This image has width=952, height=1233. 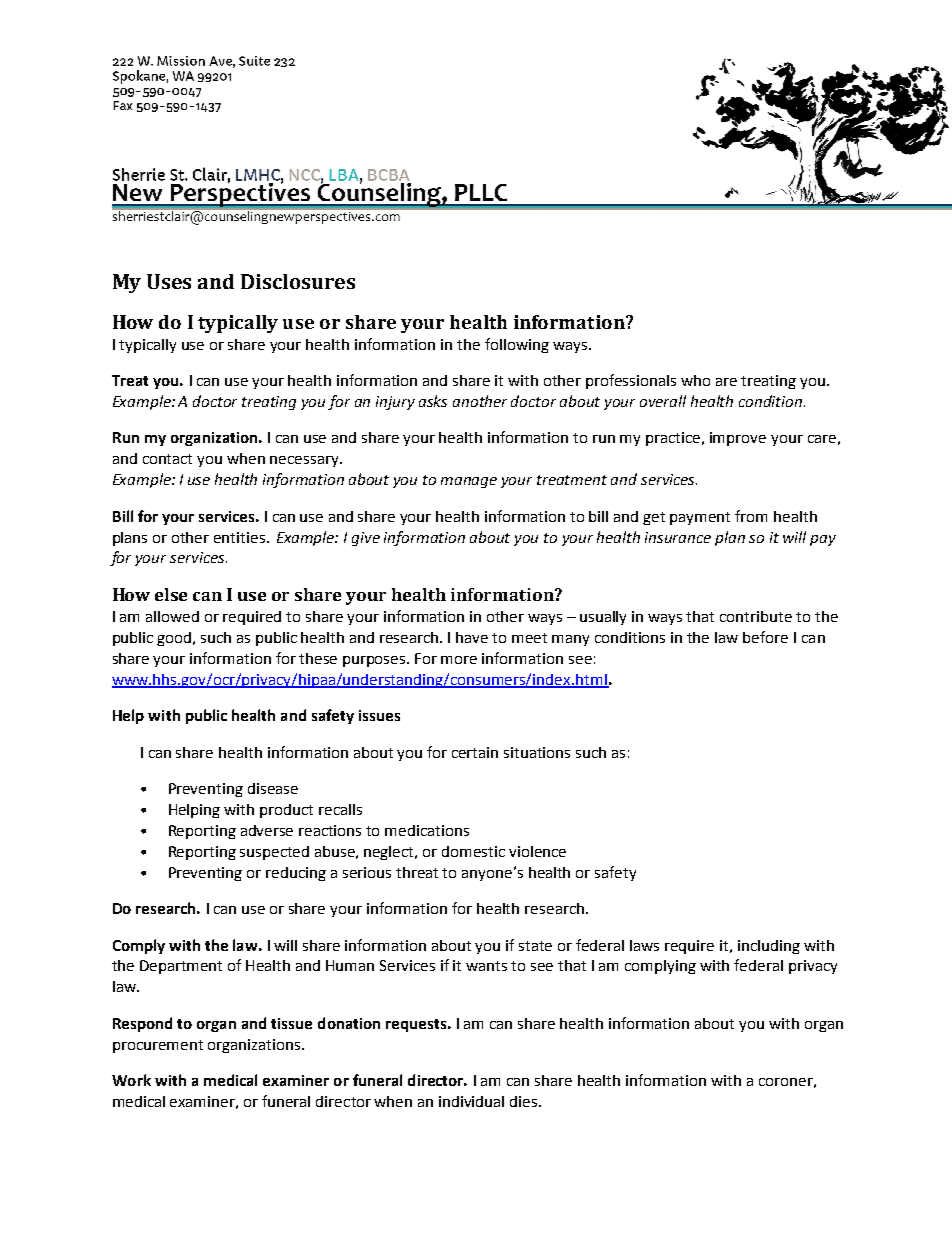 What do you see at coordinates (169, 281) in the image?
I see `Uses` at bounding box center [169, 281].
